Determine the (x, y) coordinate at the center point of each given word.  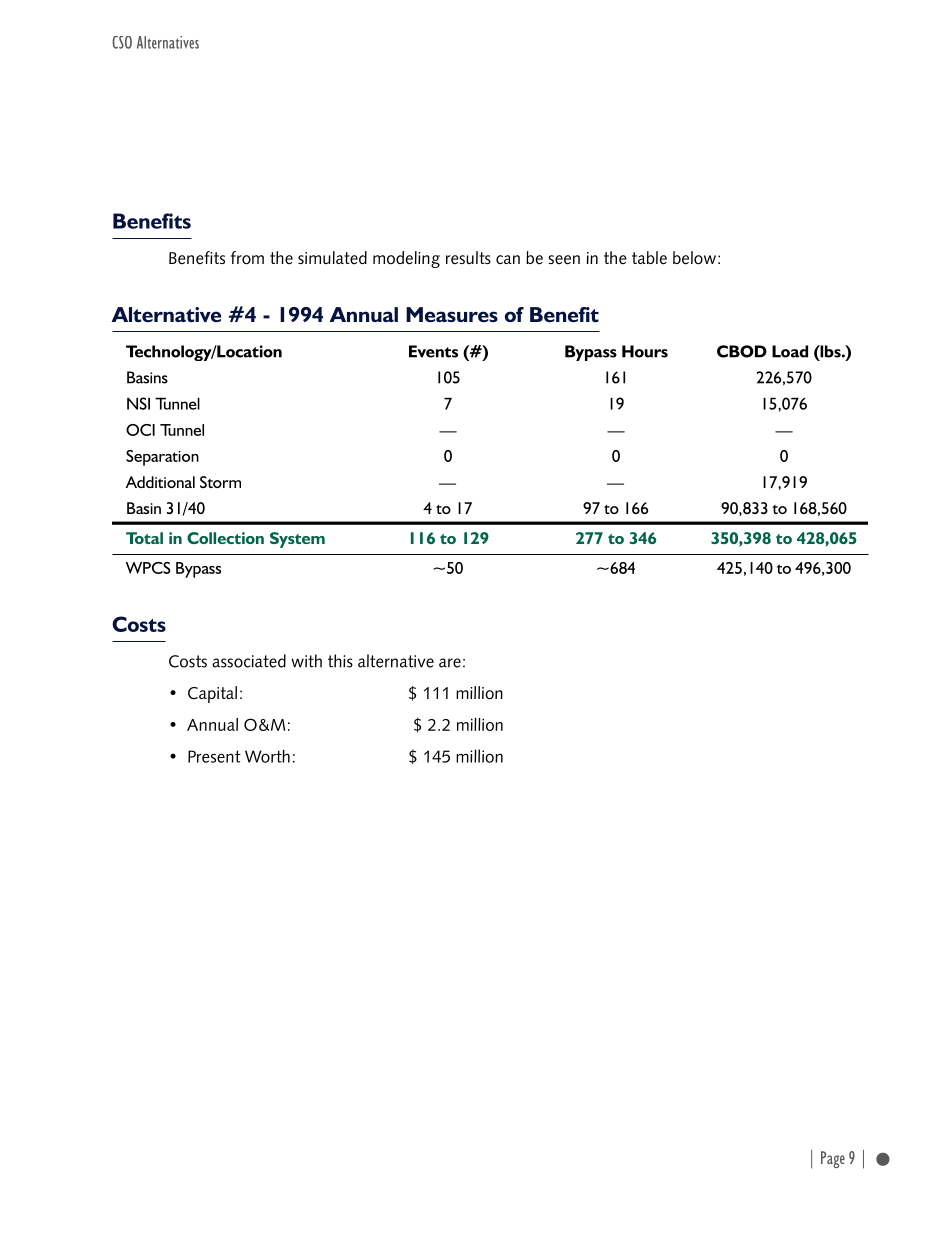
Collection (225, 538)
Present (214, 756)
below (694, 258)
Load (790, 351)
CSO (122, 42)
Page (833, 1159)
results (468, 258)
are (450, 663)
